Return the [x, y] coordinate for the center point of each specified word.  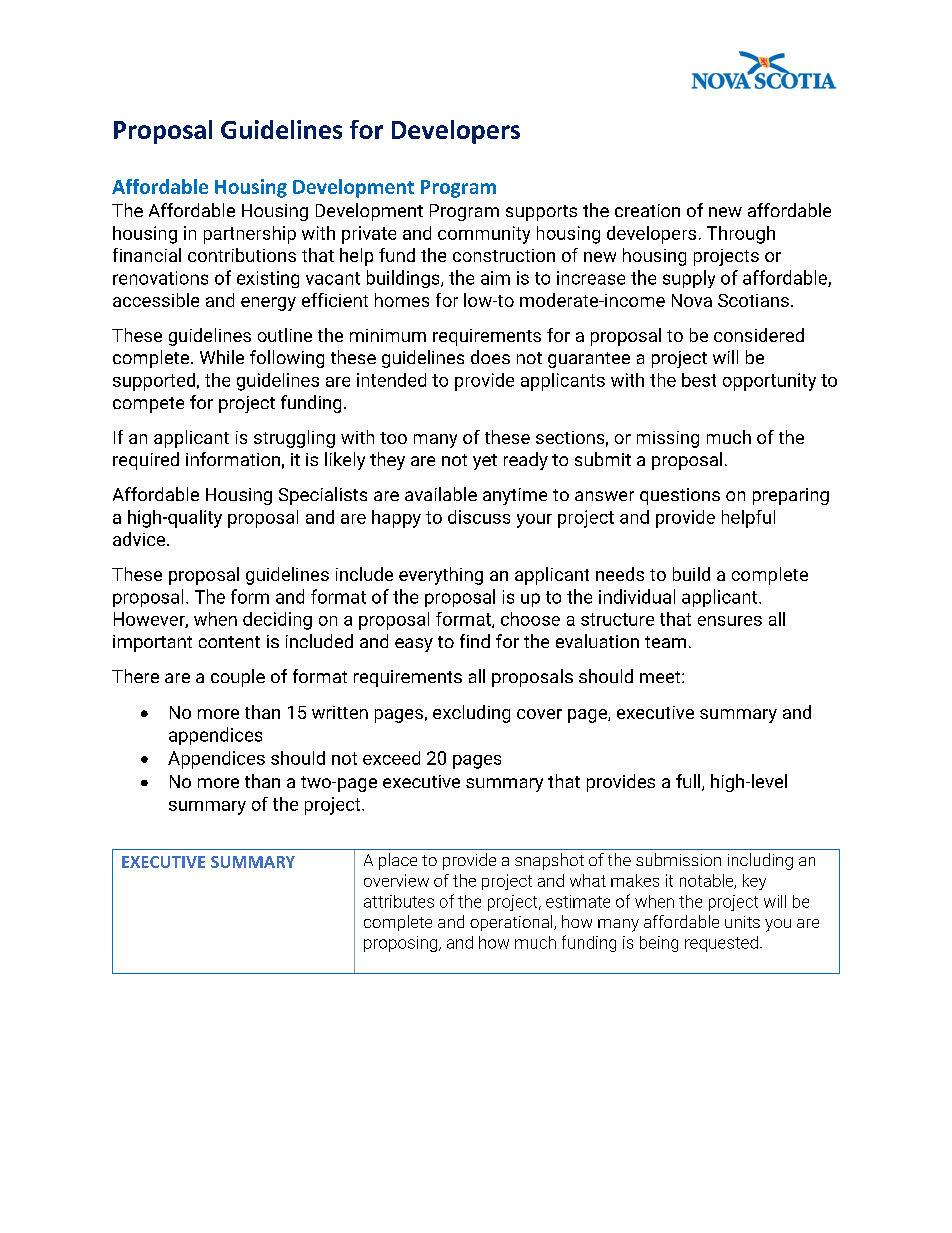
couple [238, 678]
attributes [399, 901]
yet [485, 462]
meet [661, 677]
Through [741, 235]
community [484, 235]
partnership [250, 235]
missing [668, 439]
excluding [471, 714]
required [146, 461]
